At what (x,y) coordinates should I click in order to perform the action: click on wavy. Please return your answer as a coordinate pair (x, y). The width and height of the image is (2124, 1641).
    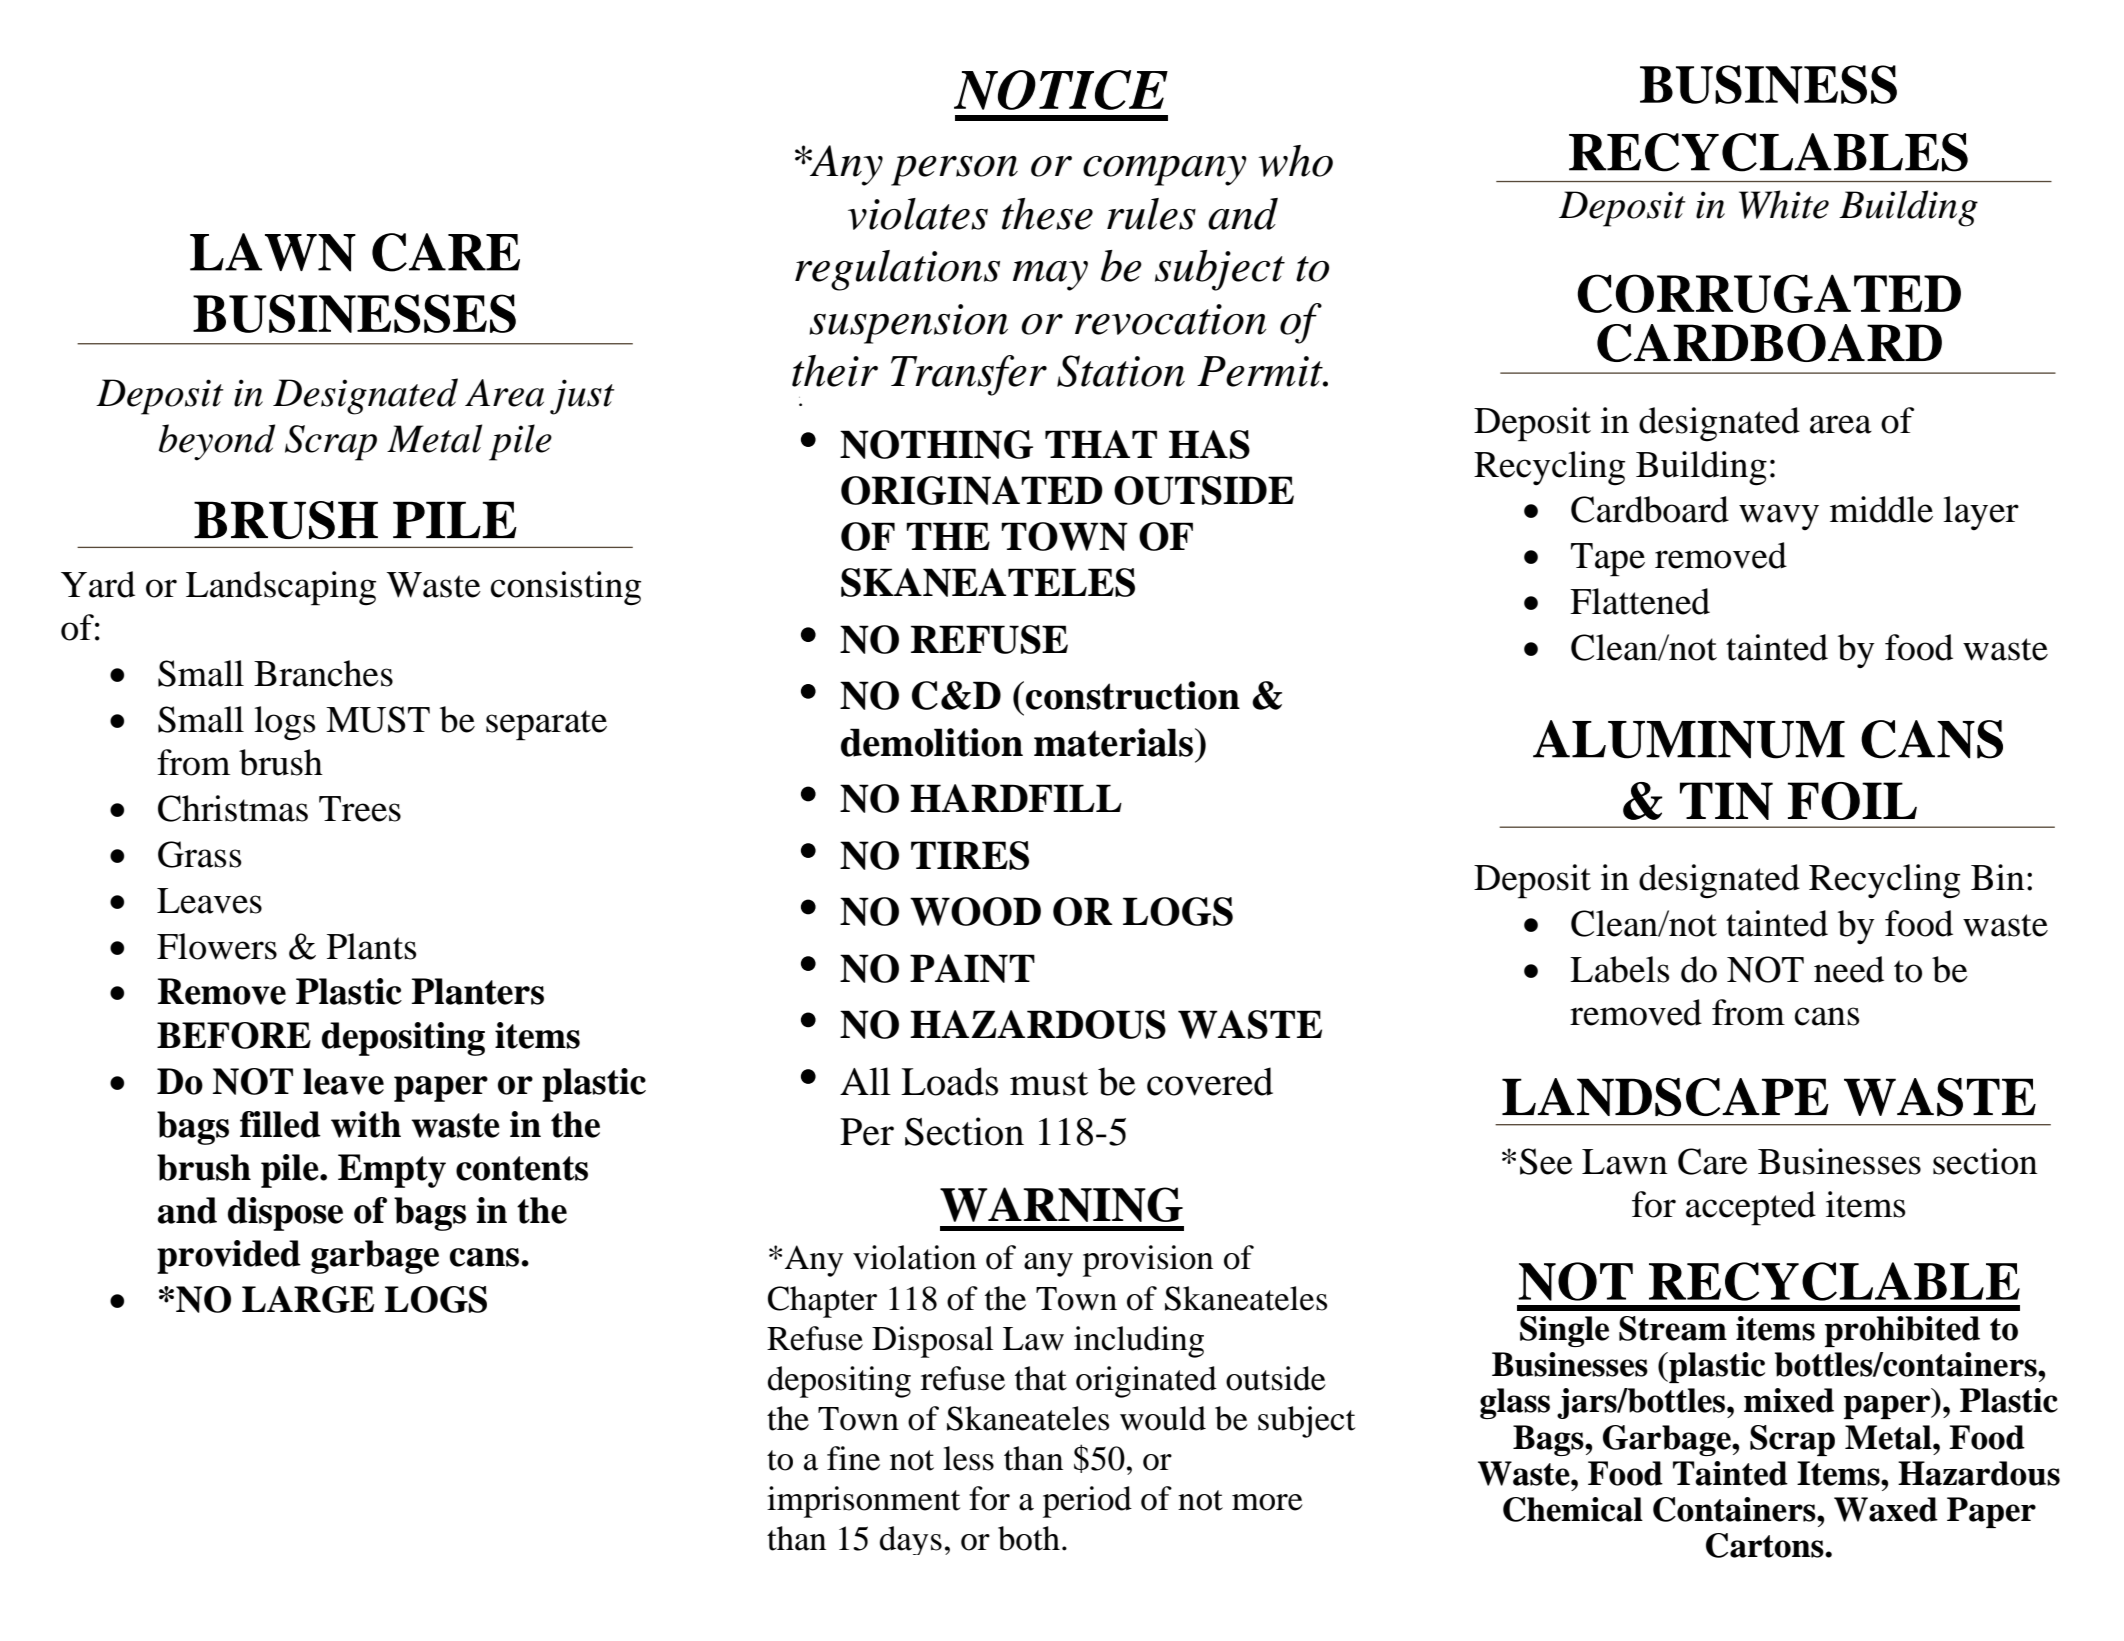
    Looking at the image, I should click on (1779, 517).
